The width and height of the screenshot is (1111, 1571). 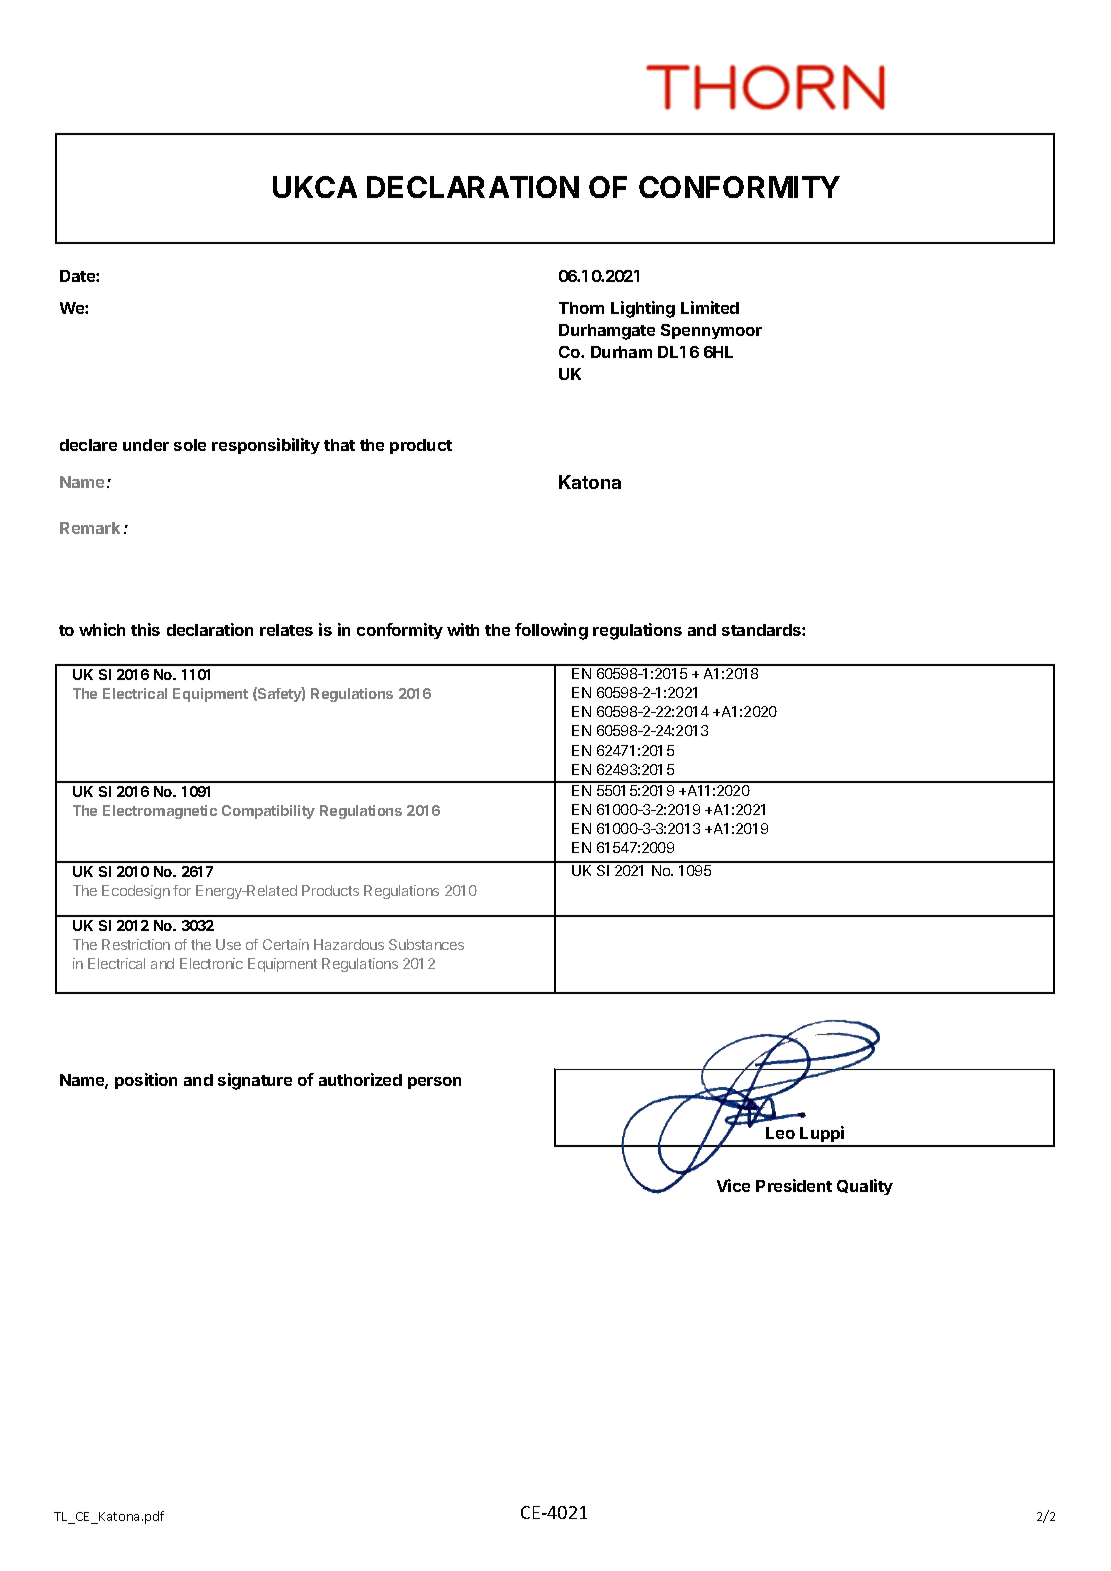 I want to click on position, so click(x=146, y=1081).
